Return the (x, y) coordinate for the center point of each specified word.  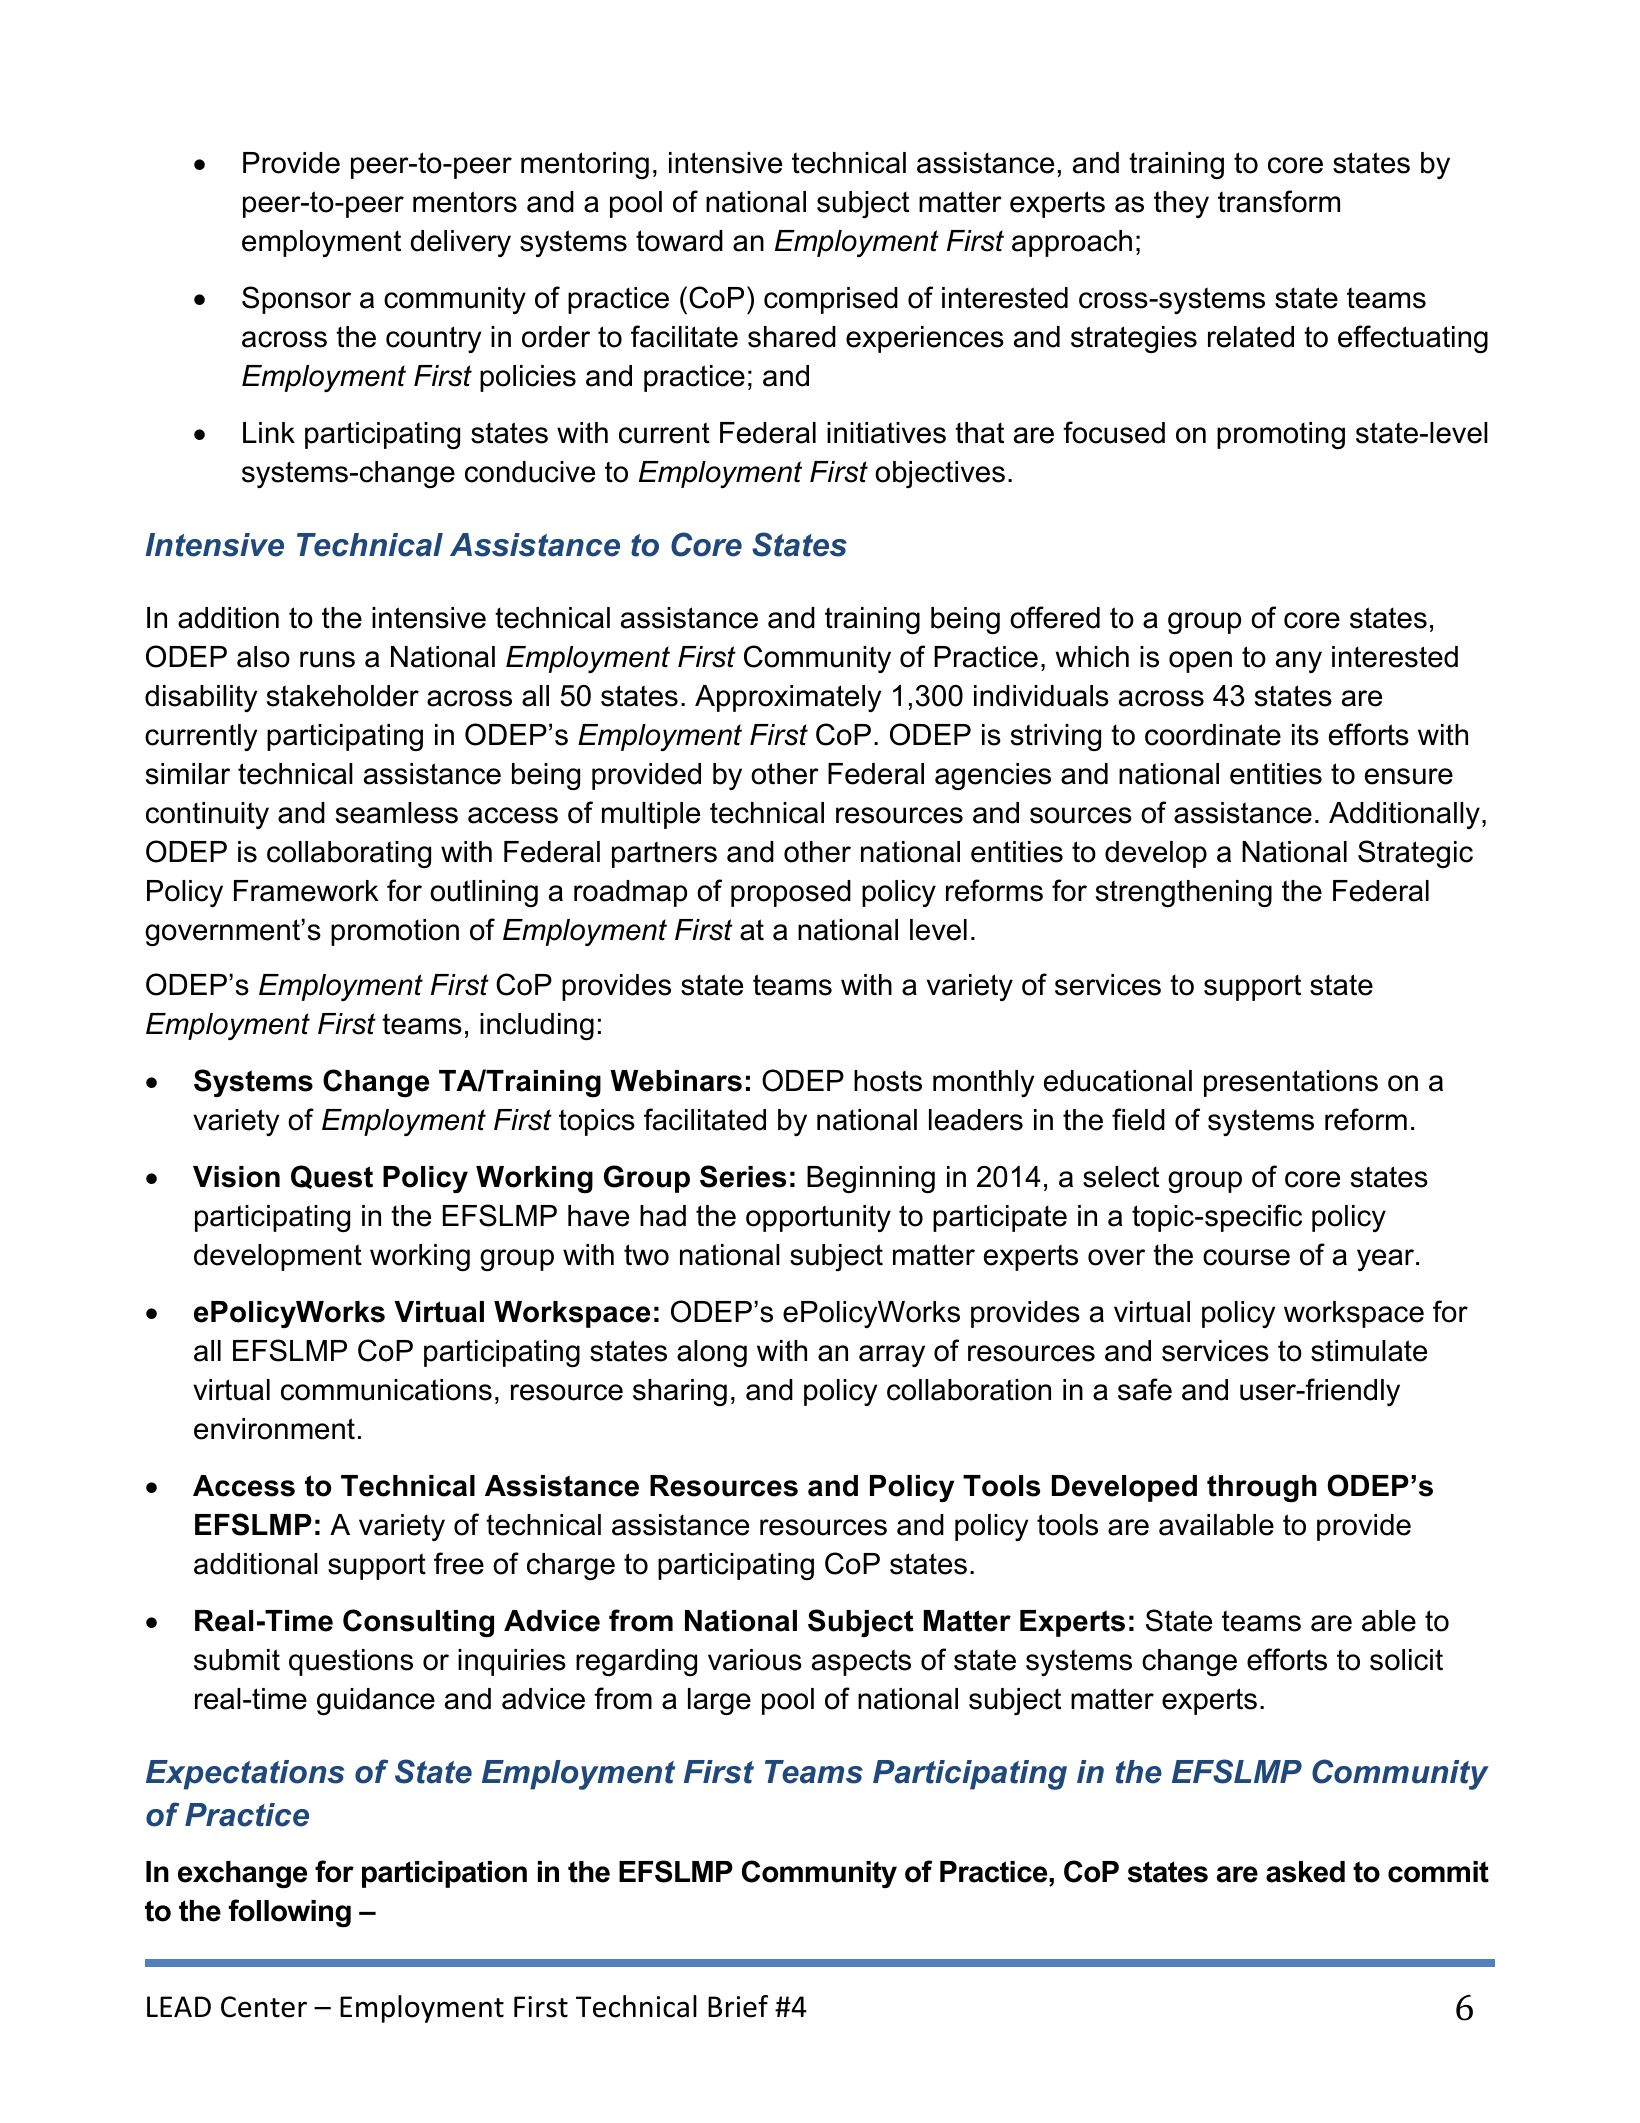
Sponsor (296, 300)
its (1305, 735)
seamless (397, 813)
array (892, 1356)
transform (1279, 201)
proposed (791, 893)
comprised (831, 300)
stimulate (1369, 1351)
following (290, 1913)
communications (386, 1390)
